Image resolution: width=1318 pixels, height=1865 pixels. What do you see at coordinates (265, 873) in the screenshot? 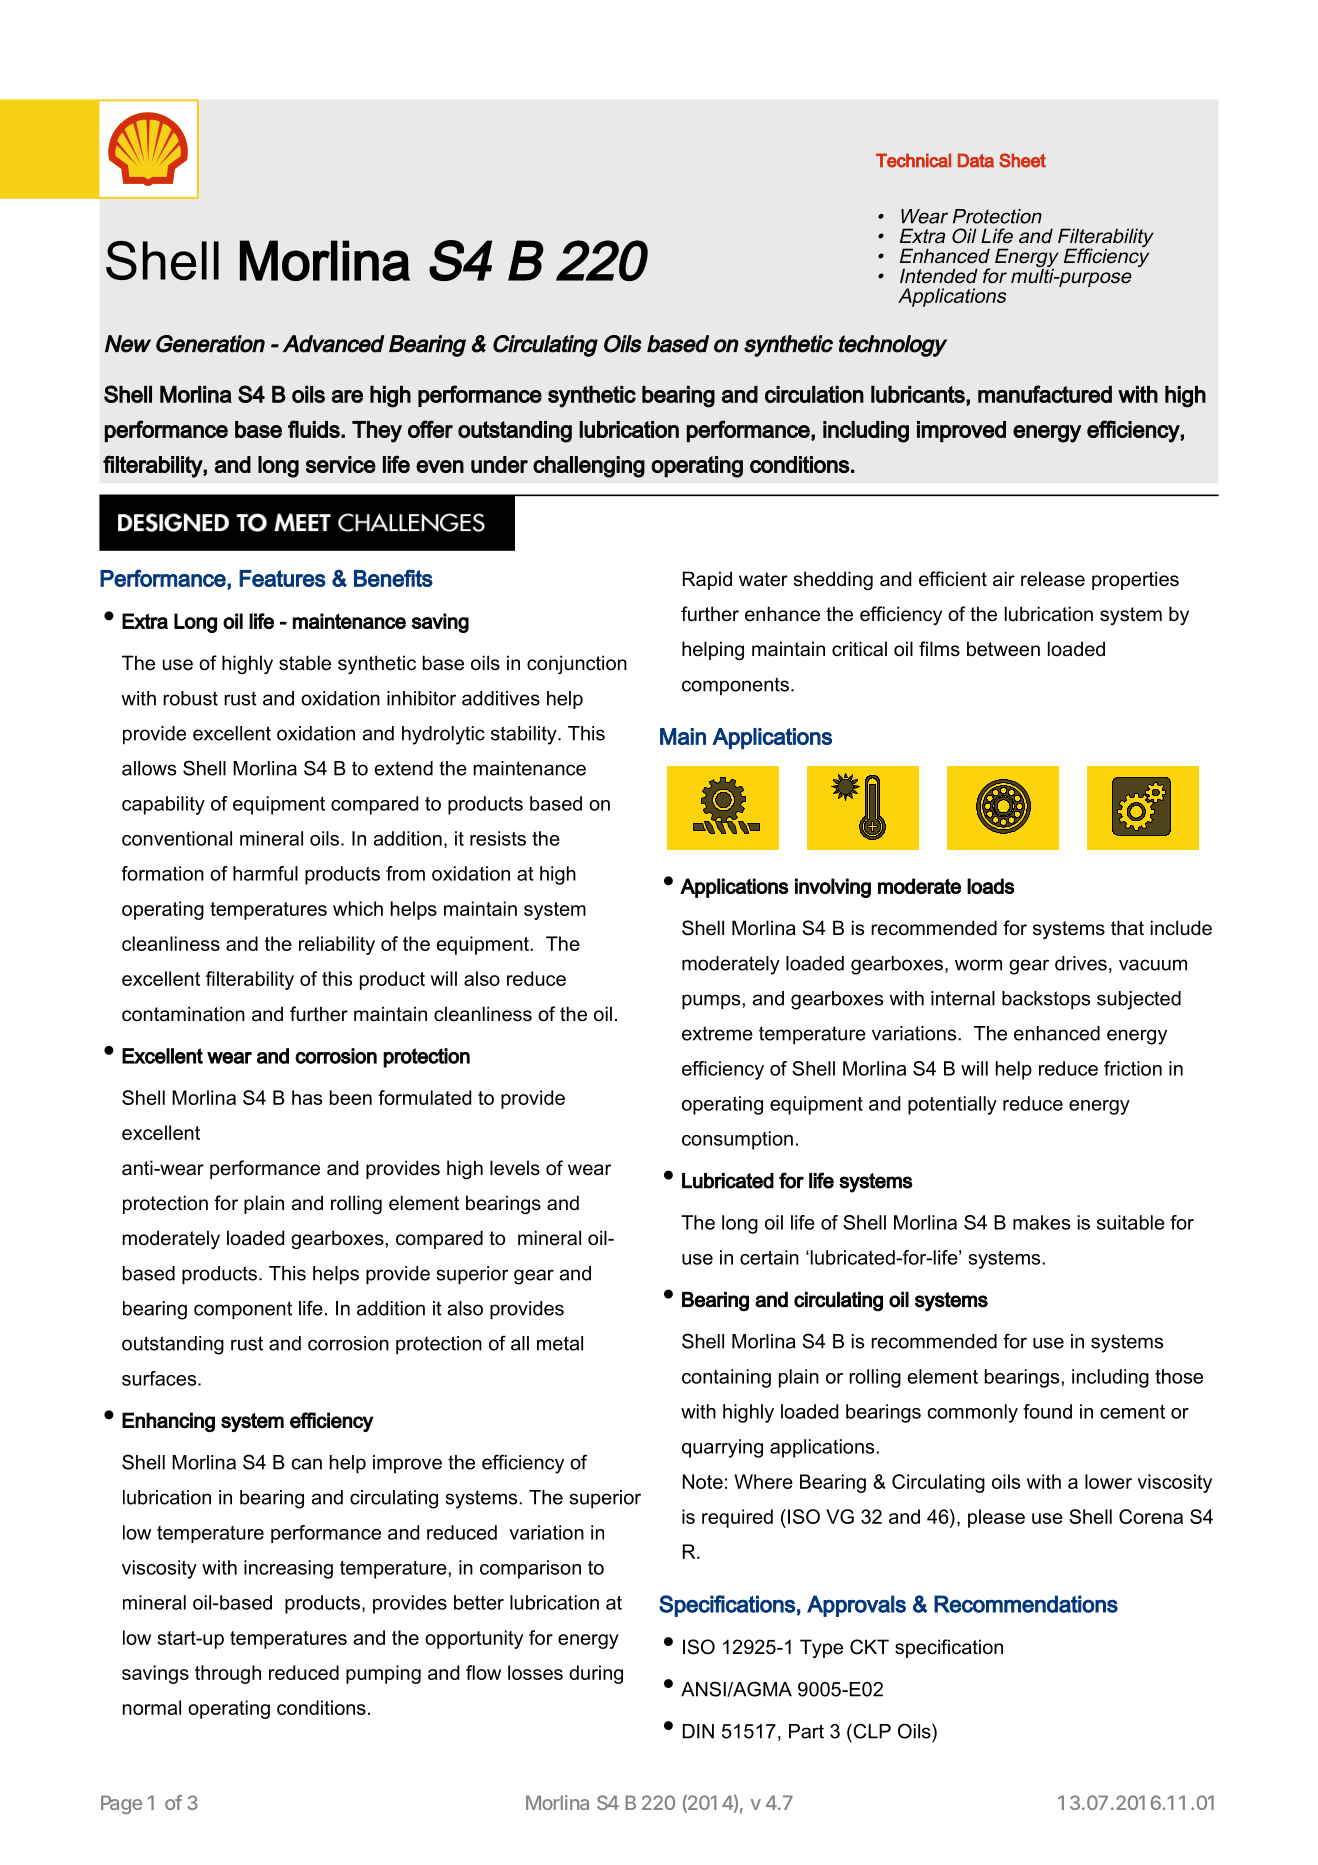
I see `harmful` at bounding box center [265, 873].
